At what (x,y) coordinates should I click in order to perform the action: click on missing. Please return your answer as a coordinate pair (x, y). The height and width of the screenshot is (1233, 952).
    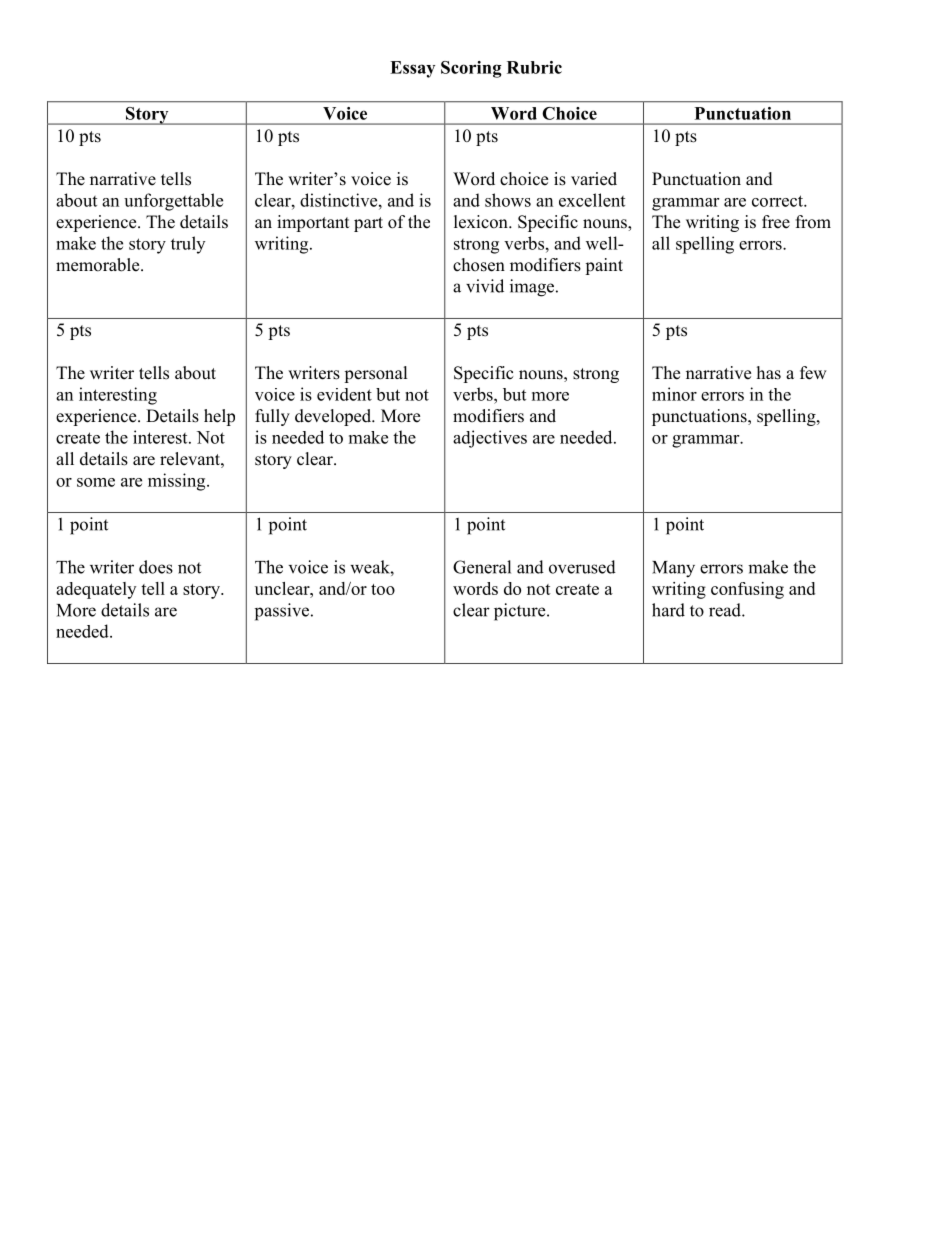
    Looking at the image, I should click on (178, 482).
